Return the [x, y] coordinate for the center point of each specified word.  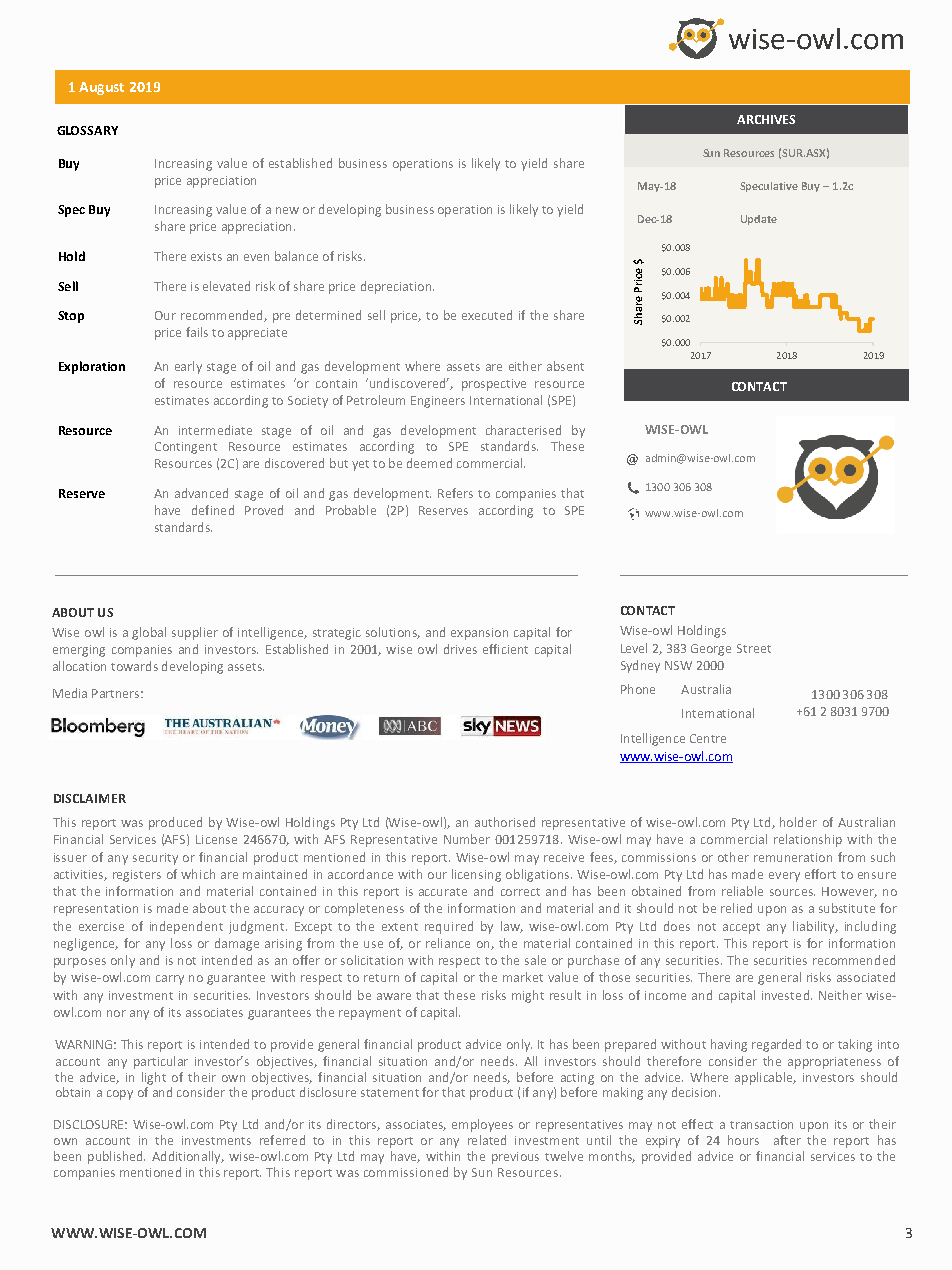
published [116, 1157]
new [287, 210]
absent [565, 366]
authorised [505, 822]
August [101, 88]
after [787, 1140]
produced [175, 823]
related [487, 1140]
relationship [808, 840]
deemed [429, 463]
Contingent [186, 448]
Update [759, 220]
